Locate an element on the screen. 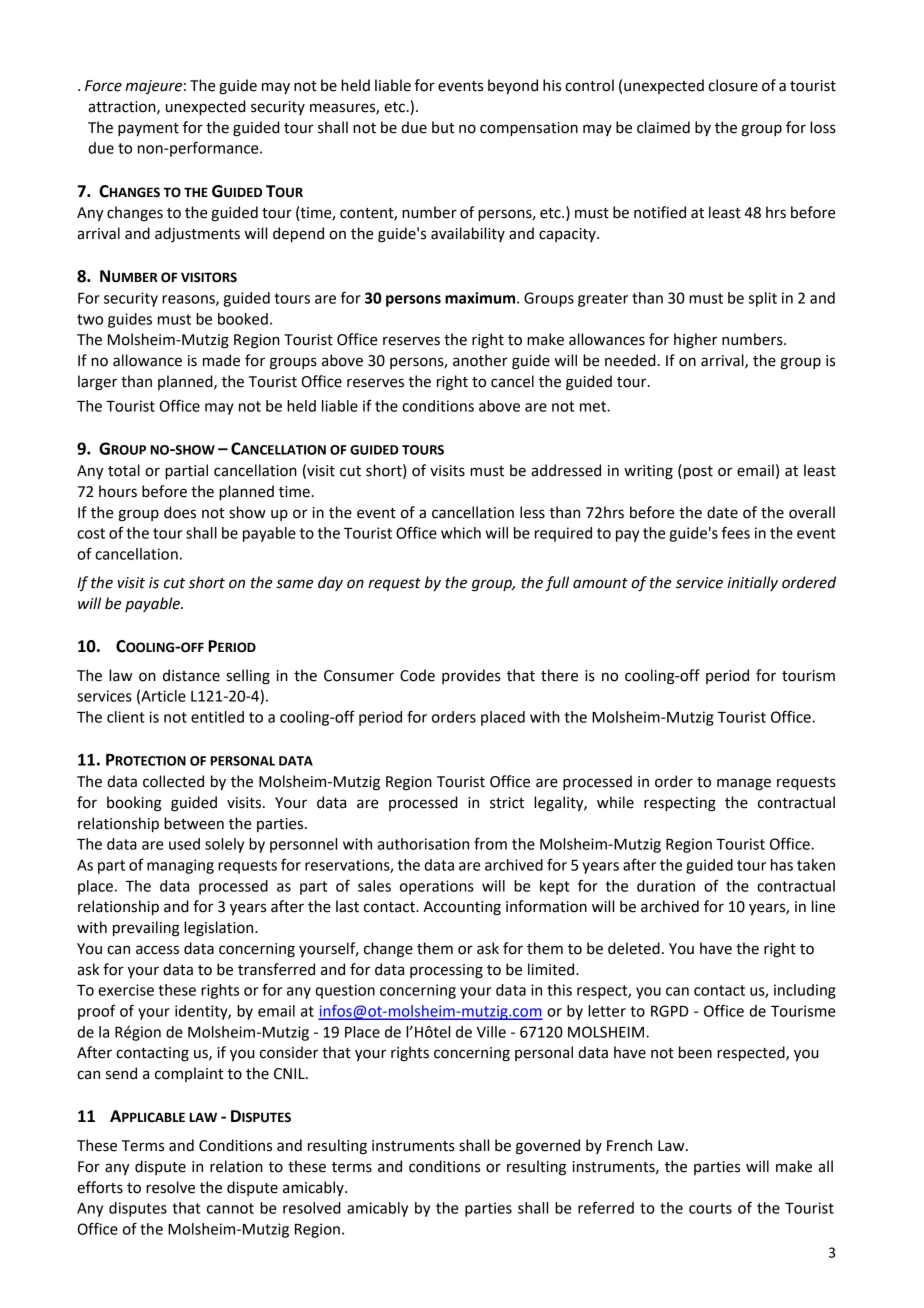  but is located at coordinates (443, 127).
